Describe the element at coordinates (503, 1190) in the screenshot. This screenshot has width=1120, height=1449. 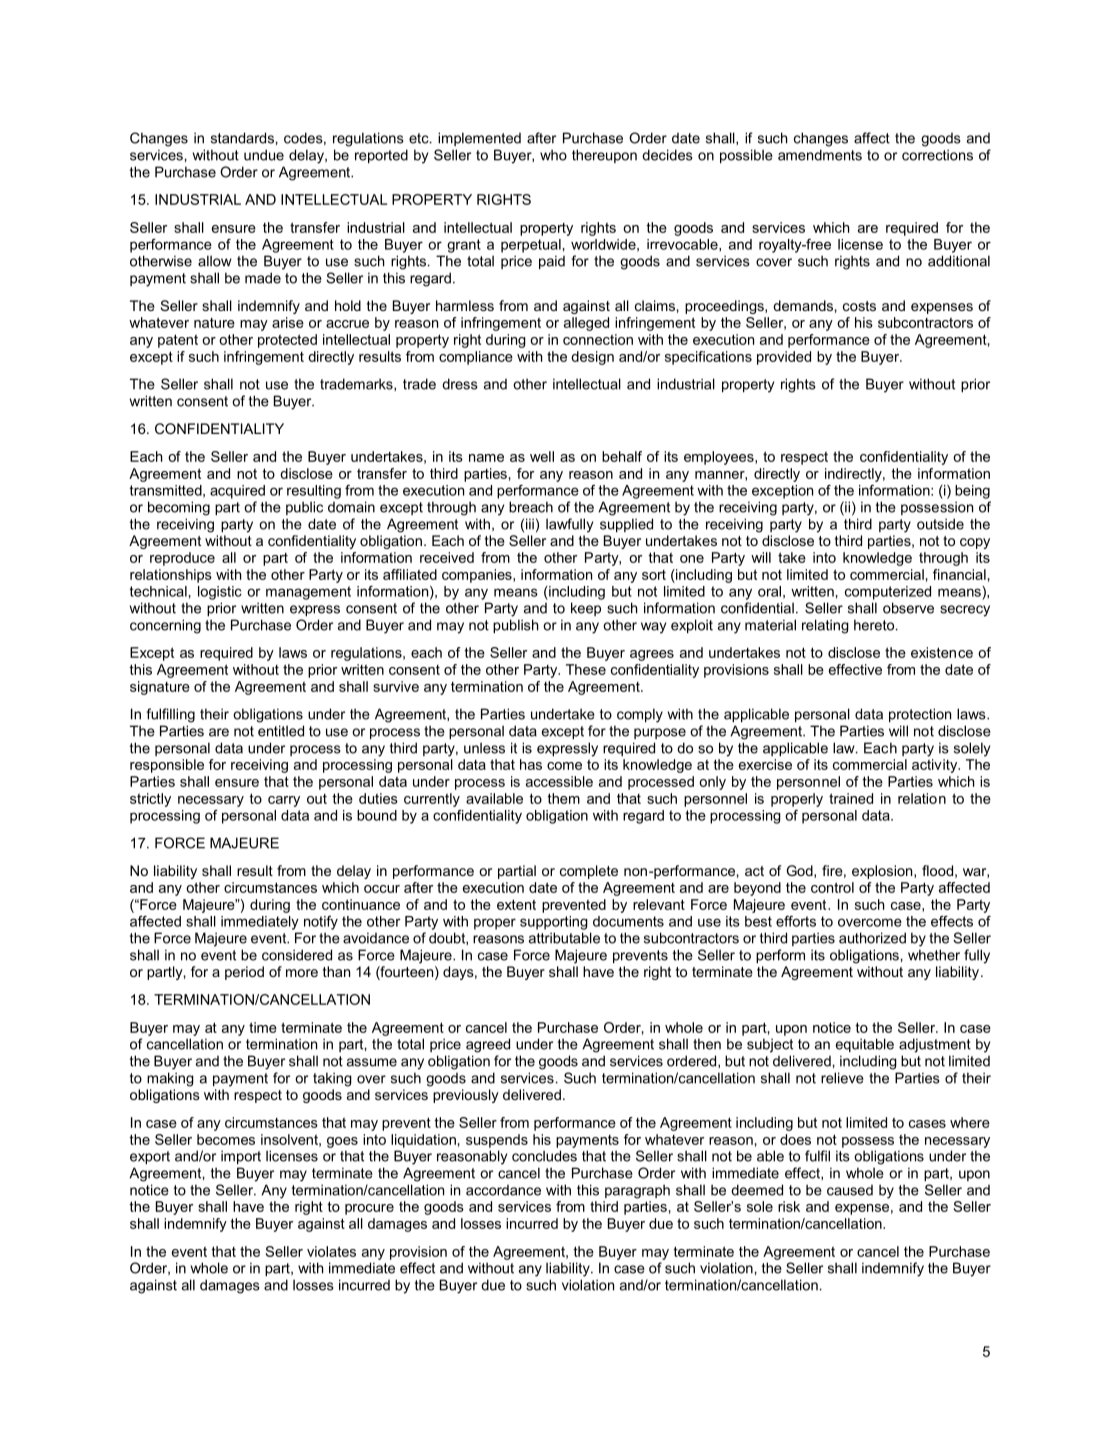
I see `accordance` at that location.
